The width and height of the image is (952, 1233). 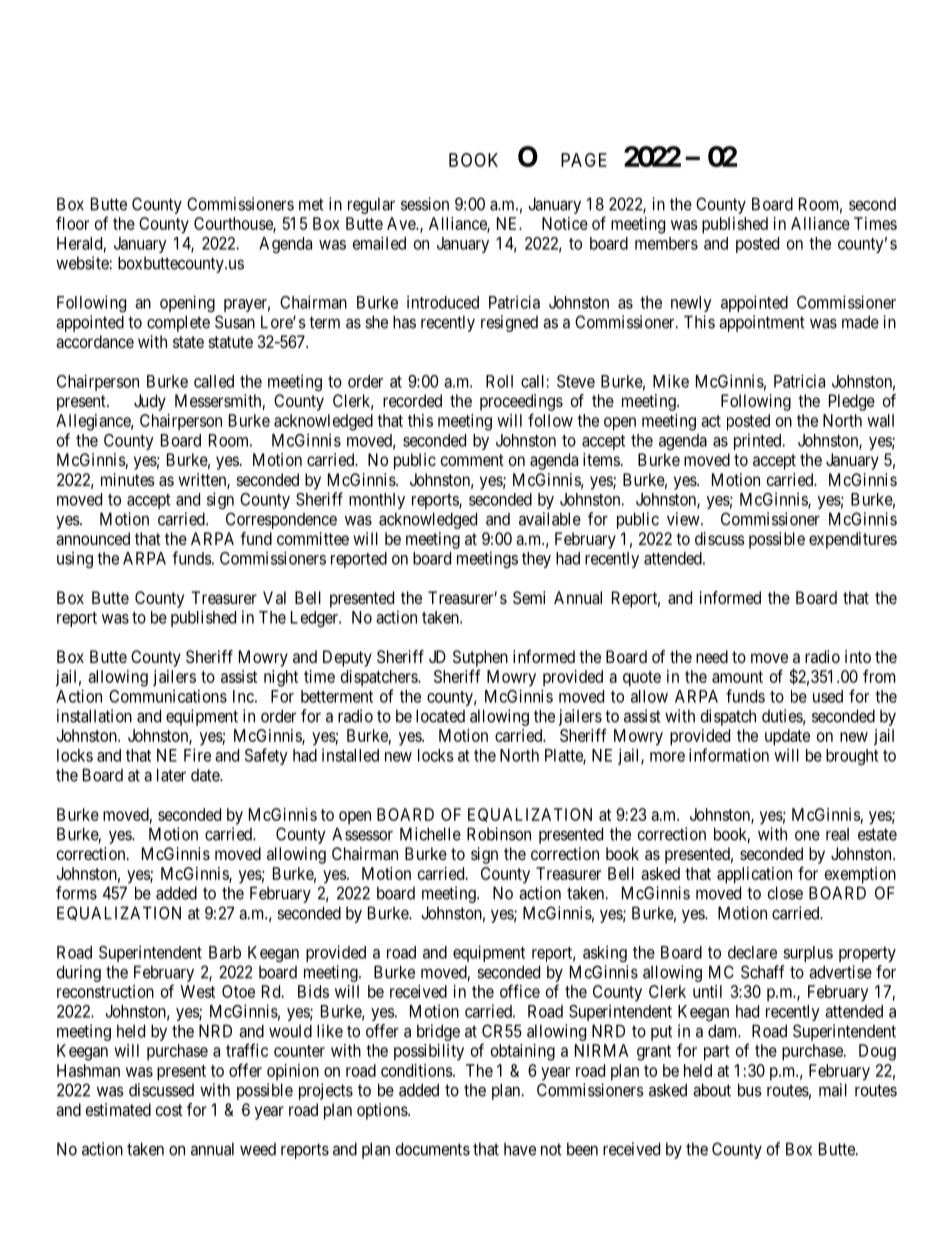 What do you see at coordinates (837, 834) in the image?
I see `real` at bounding box center [837, 834].
